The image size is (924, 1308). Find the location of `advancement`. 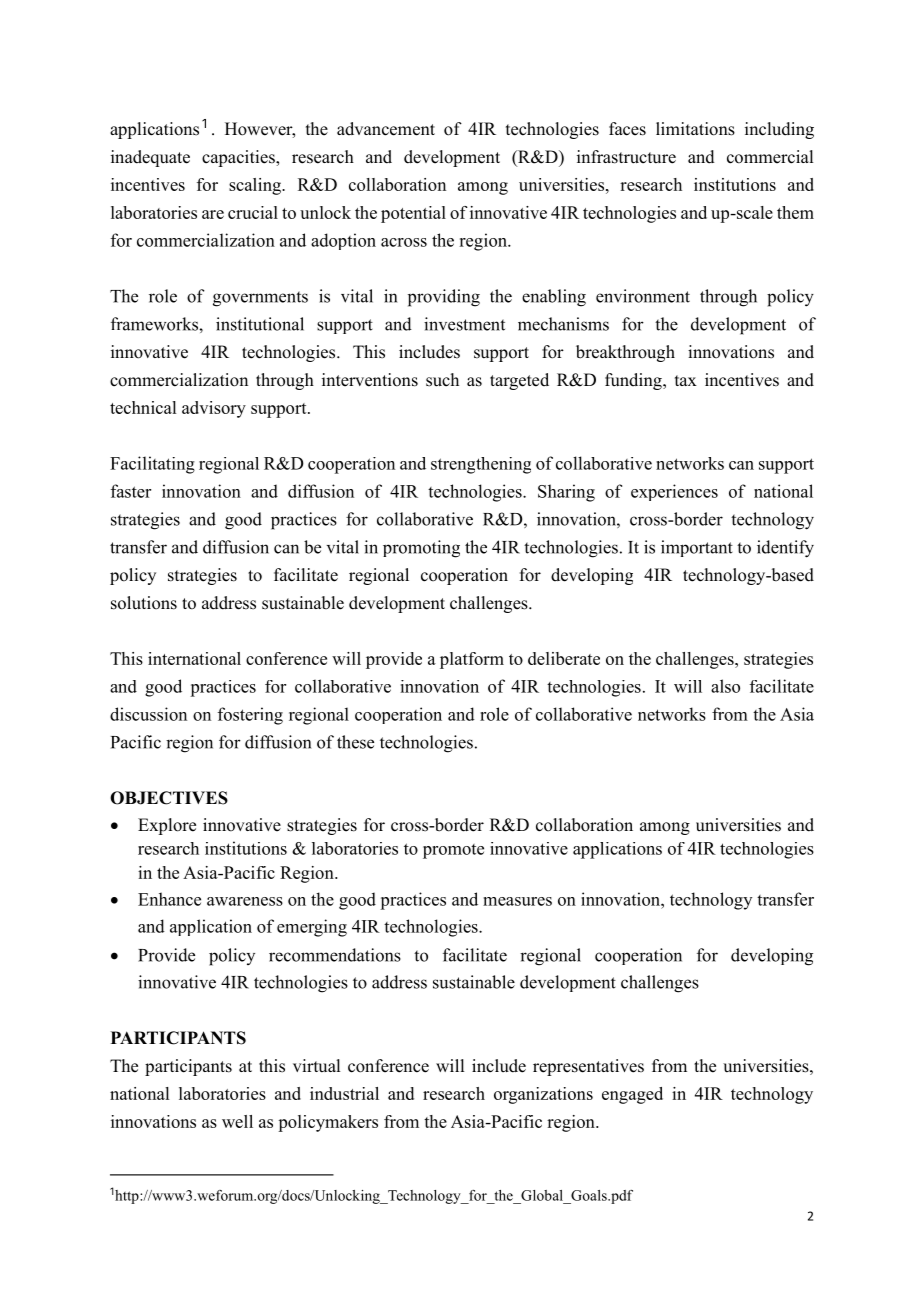

advancement is located at coordinates (386, 129).
